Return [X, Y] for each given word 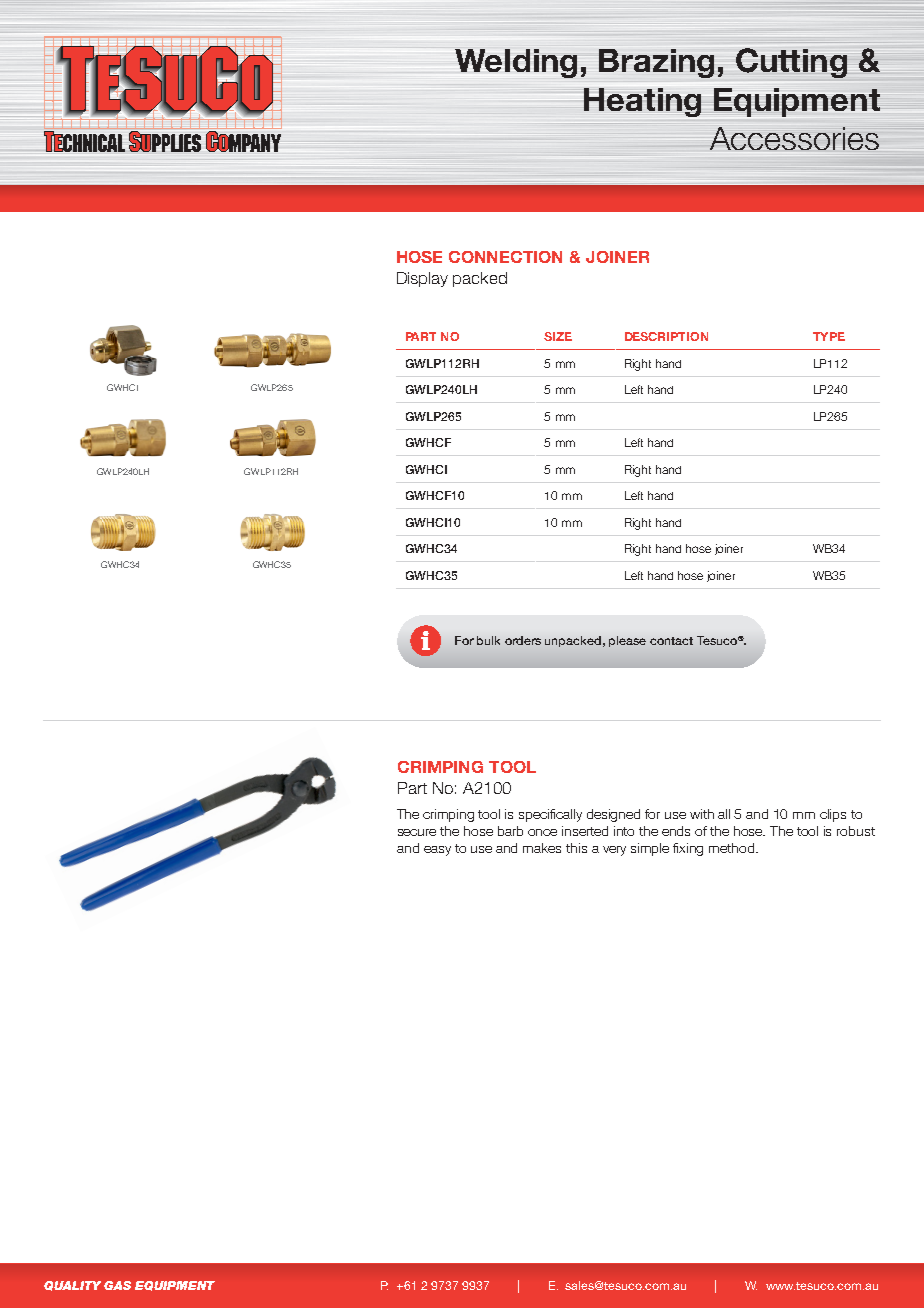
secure [417, 832]
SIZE [558, 336]
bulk [488, 640]
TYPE [829, 336]
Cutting [791, 63]
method [733, 848]
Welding [516, 63]
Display [422, 279]
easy [437, 851]
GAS [117, 1285]
